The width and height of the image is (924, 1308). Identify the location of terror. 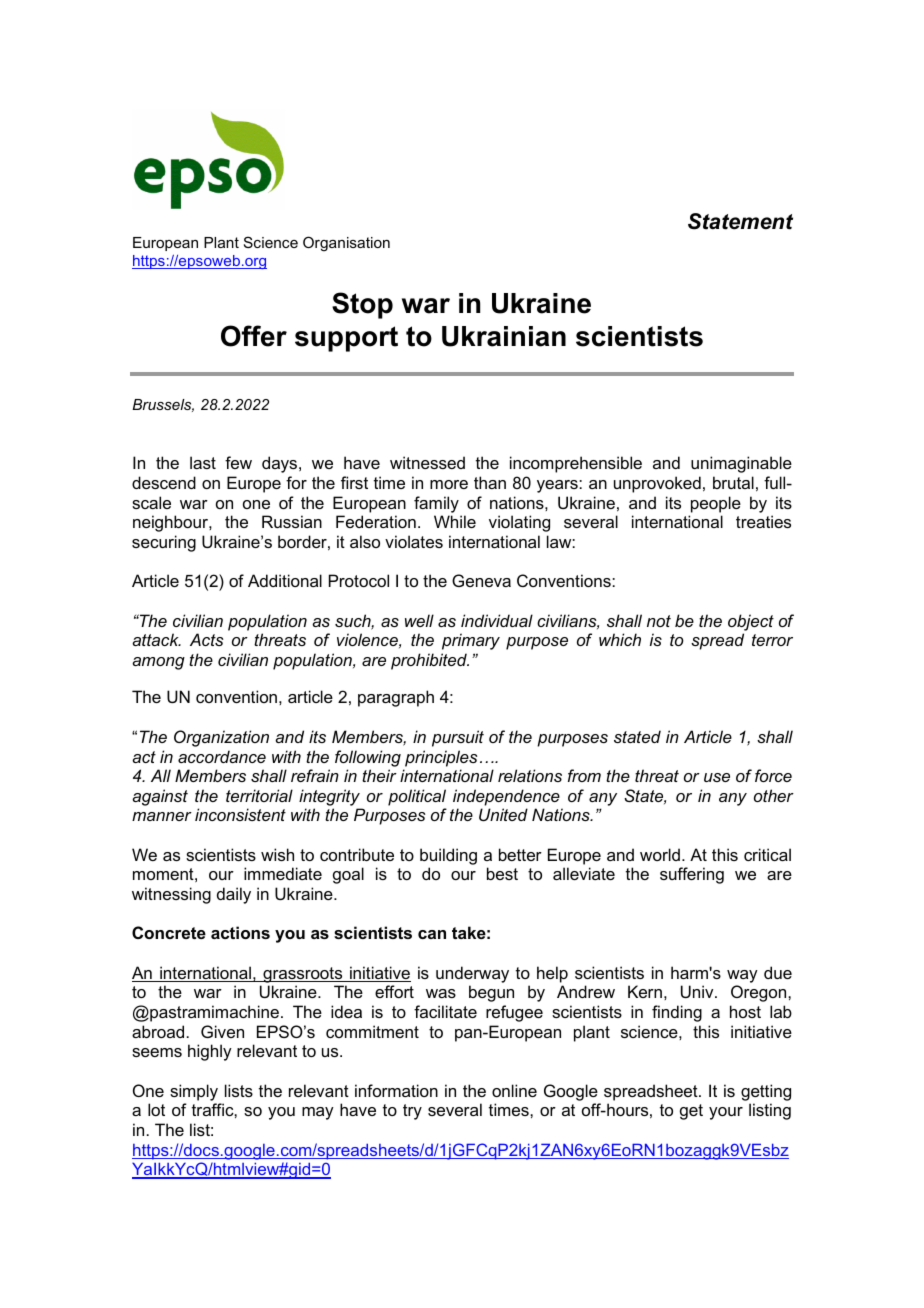
(772, 640).
